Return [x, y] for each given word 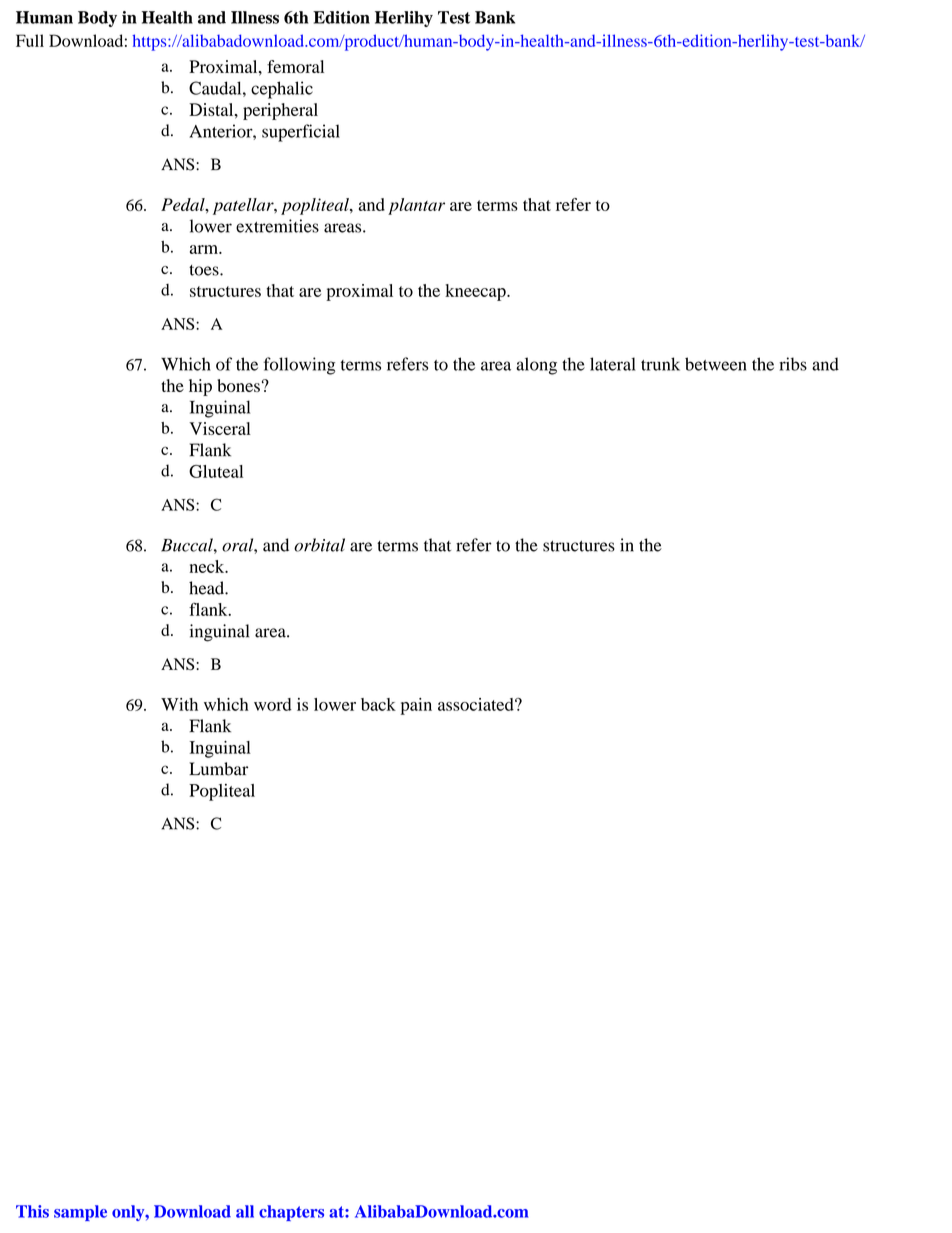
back [378, 704]
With [179, 704]
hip [200, 387]
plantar [416, 206]
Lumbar [218, 769]
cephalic [282, 90]
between [716, 364]
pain [416, 706]
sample [80, 1213]
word [273, 704]
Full [30, 40]
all [245, 1211]
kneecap [476, 292]
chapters [291, 1213]
